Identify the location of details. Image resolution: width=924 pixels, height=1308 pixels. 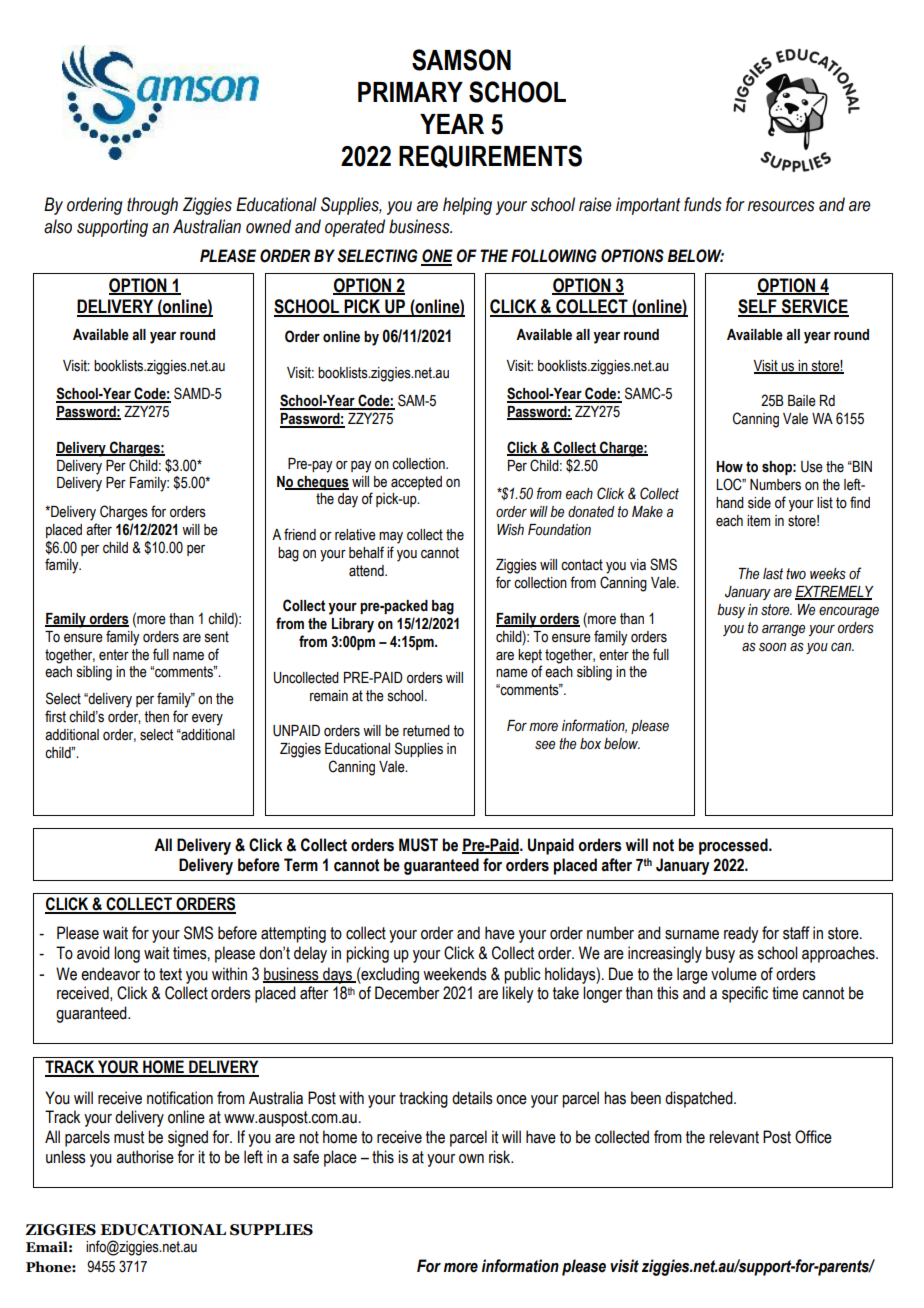
(472, 1098).
